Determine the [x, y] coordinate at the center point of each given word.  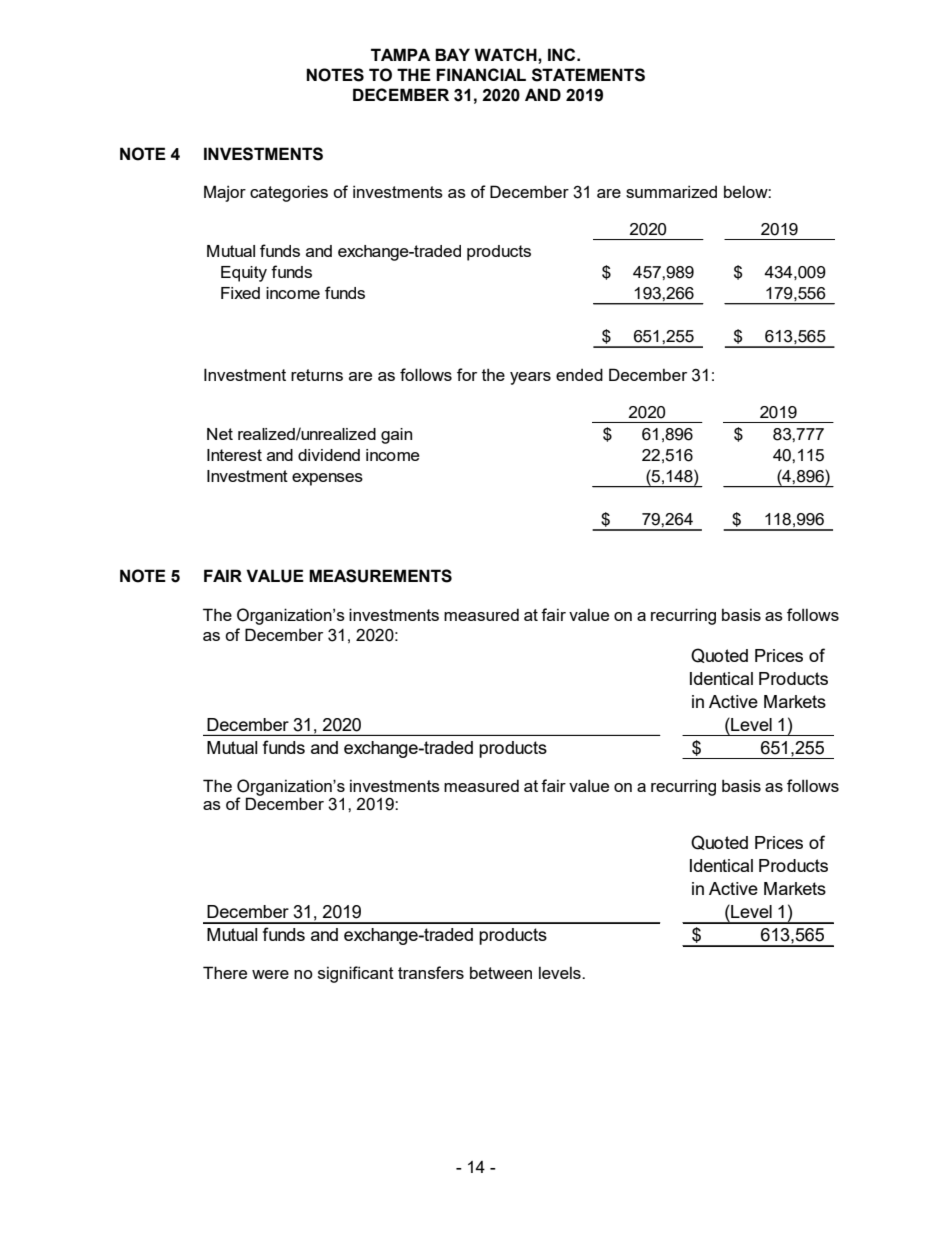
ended [579, 374]
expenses [327, 479]
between [501, 973]
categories [289, 193]
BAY [452, 54]
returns [317, 375]
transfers [431, 972]
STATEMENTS [588, 75]
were [270, 974]
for [467, 374]
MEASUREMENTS [380, 576]
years [530, 378]
